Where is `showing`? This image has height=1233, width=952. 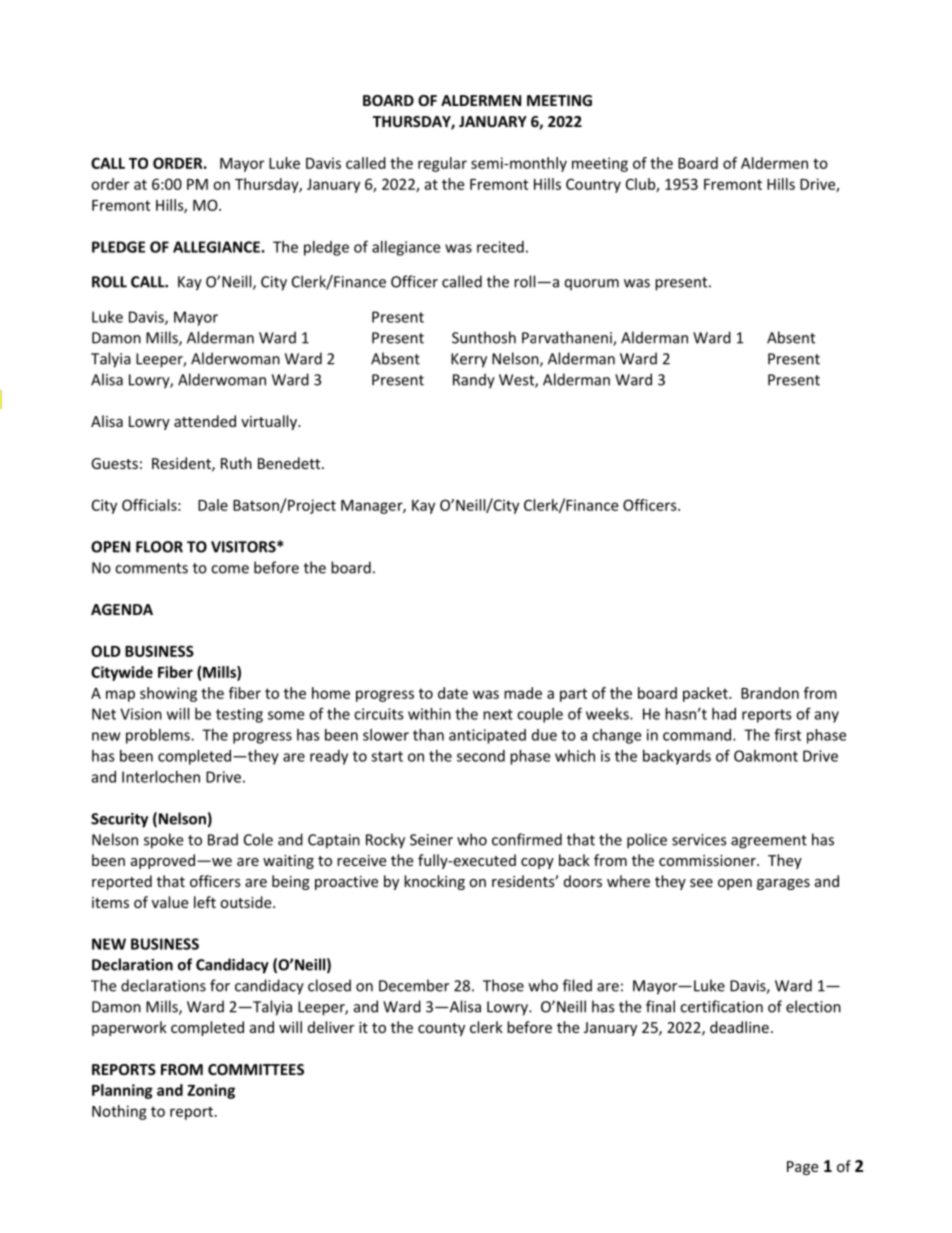 showing is located at coordinates (168, 694).
